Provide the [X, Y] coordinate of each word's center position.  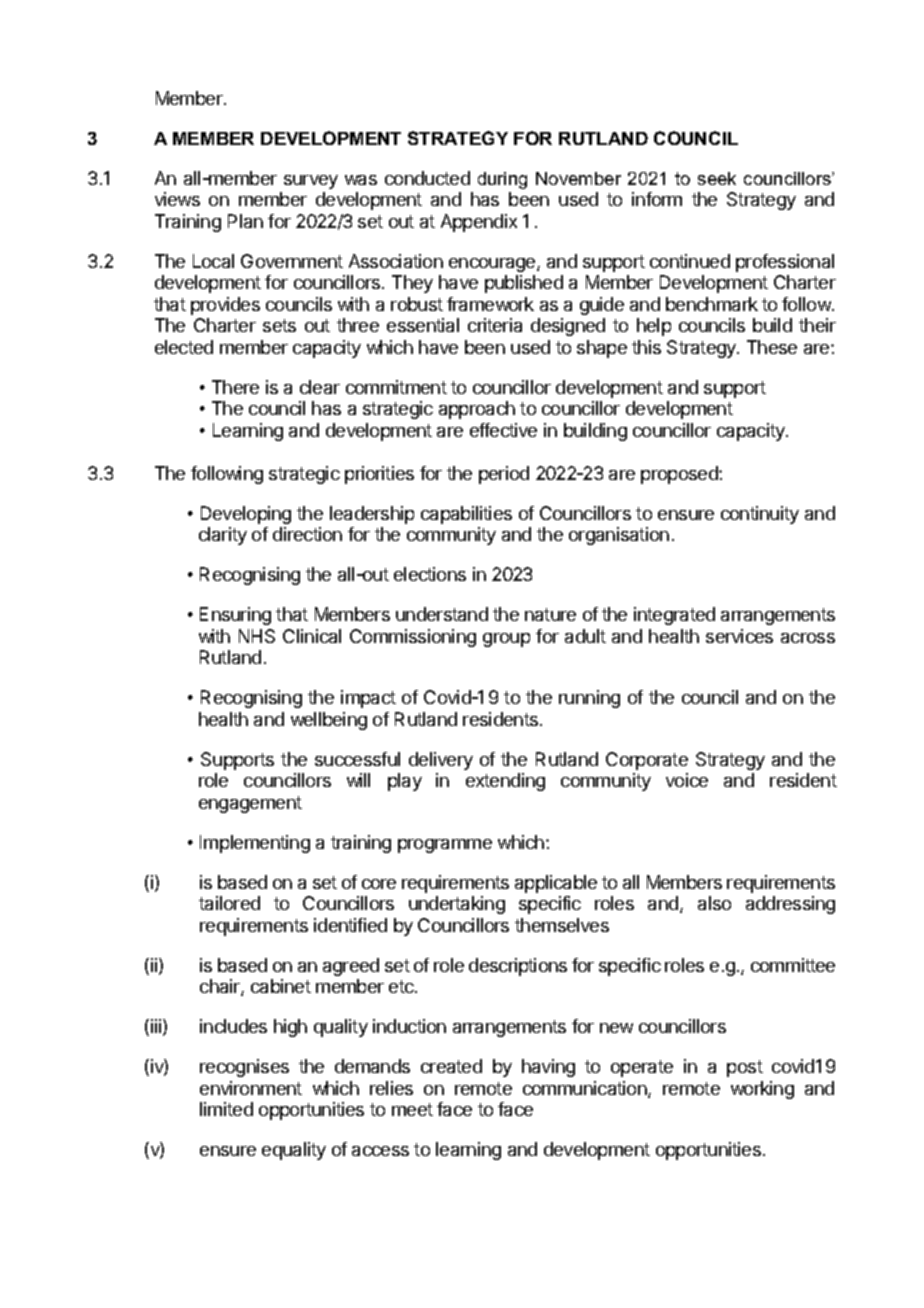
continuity [760, 515]
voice [687, 780]
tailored [229, 903]
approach [477, 410]
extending [505, 782]
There [235, 387]
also [714, 903]
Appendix [479, 223]
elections [430, 574]
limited [226, 1109]
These [772, 347]
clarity [223, 536]
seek [717, 178]
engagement [250, 804]
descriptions [518, 967]
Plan [245, 221]
